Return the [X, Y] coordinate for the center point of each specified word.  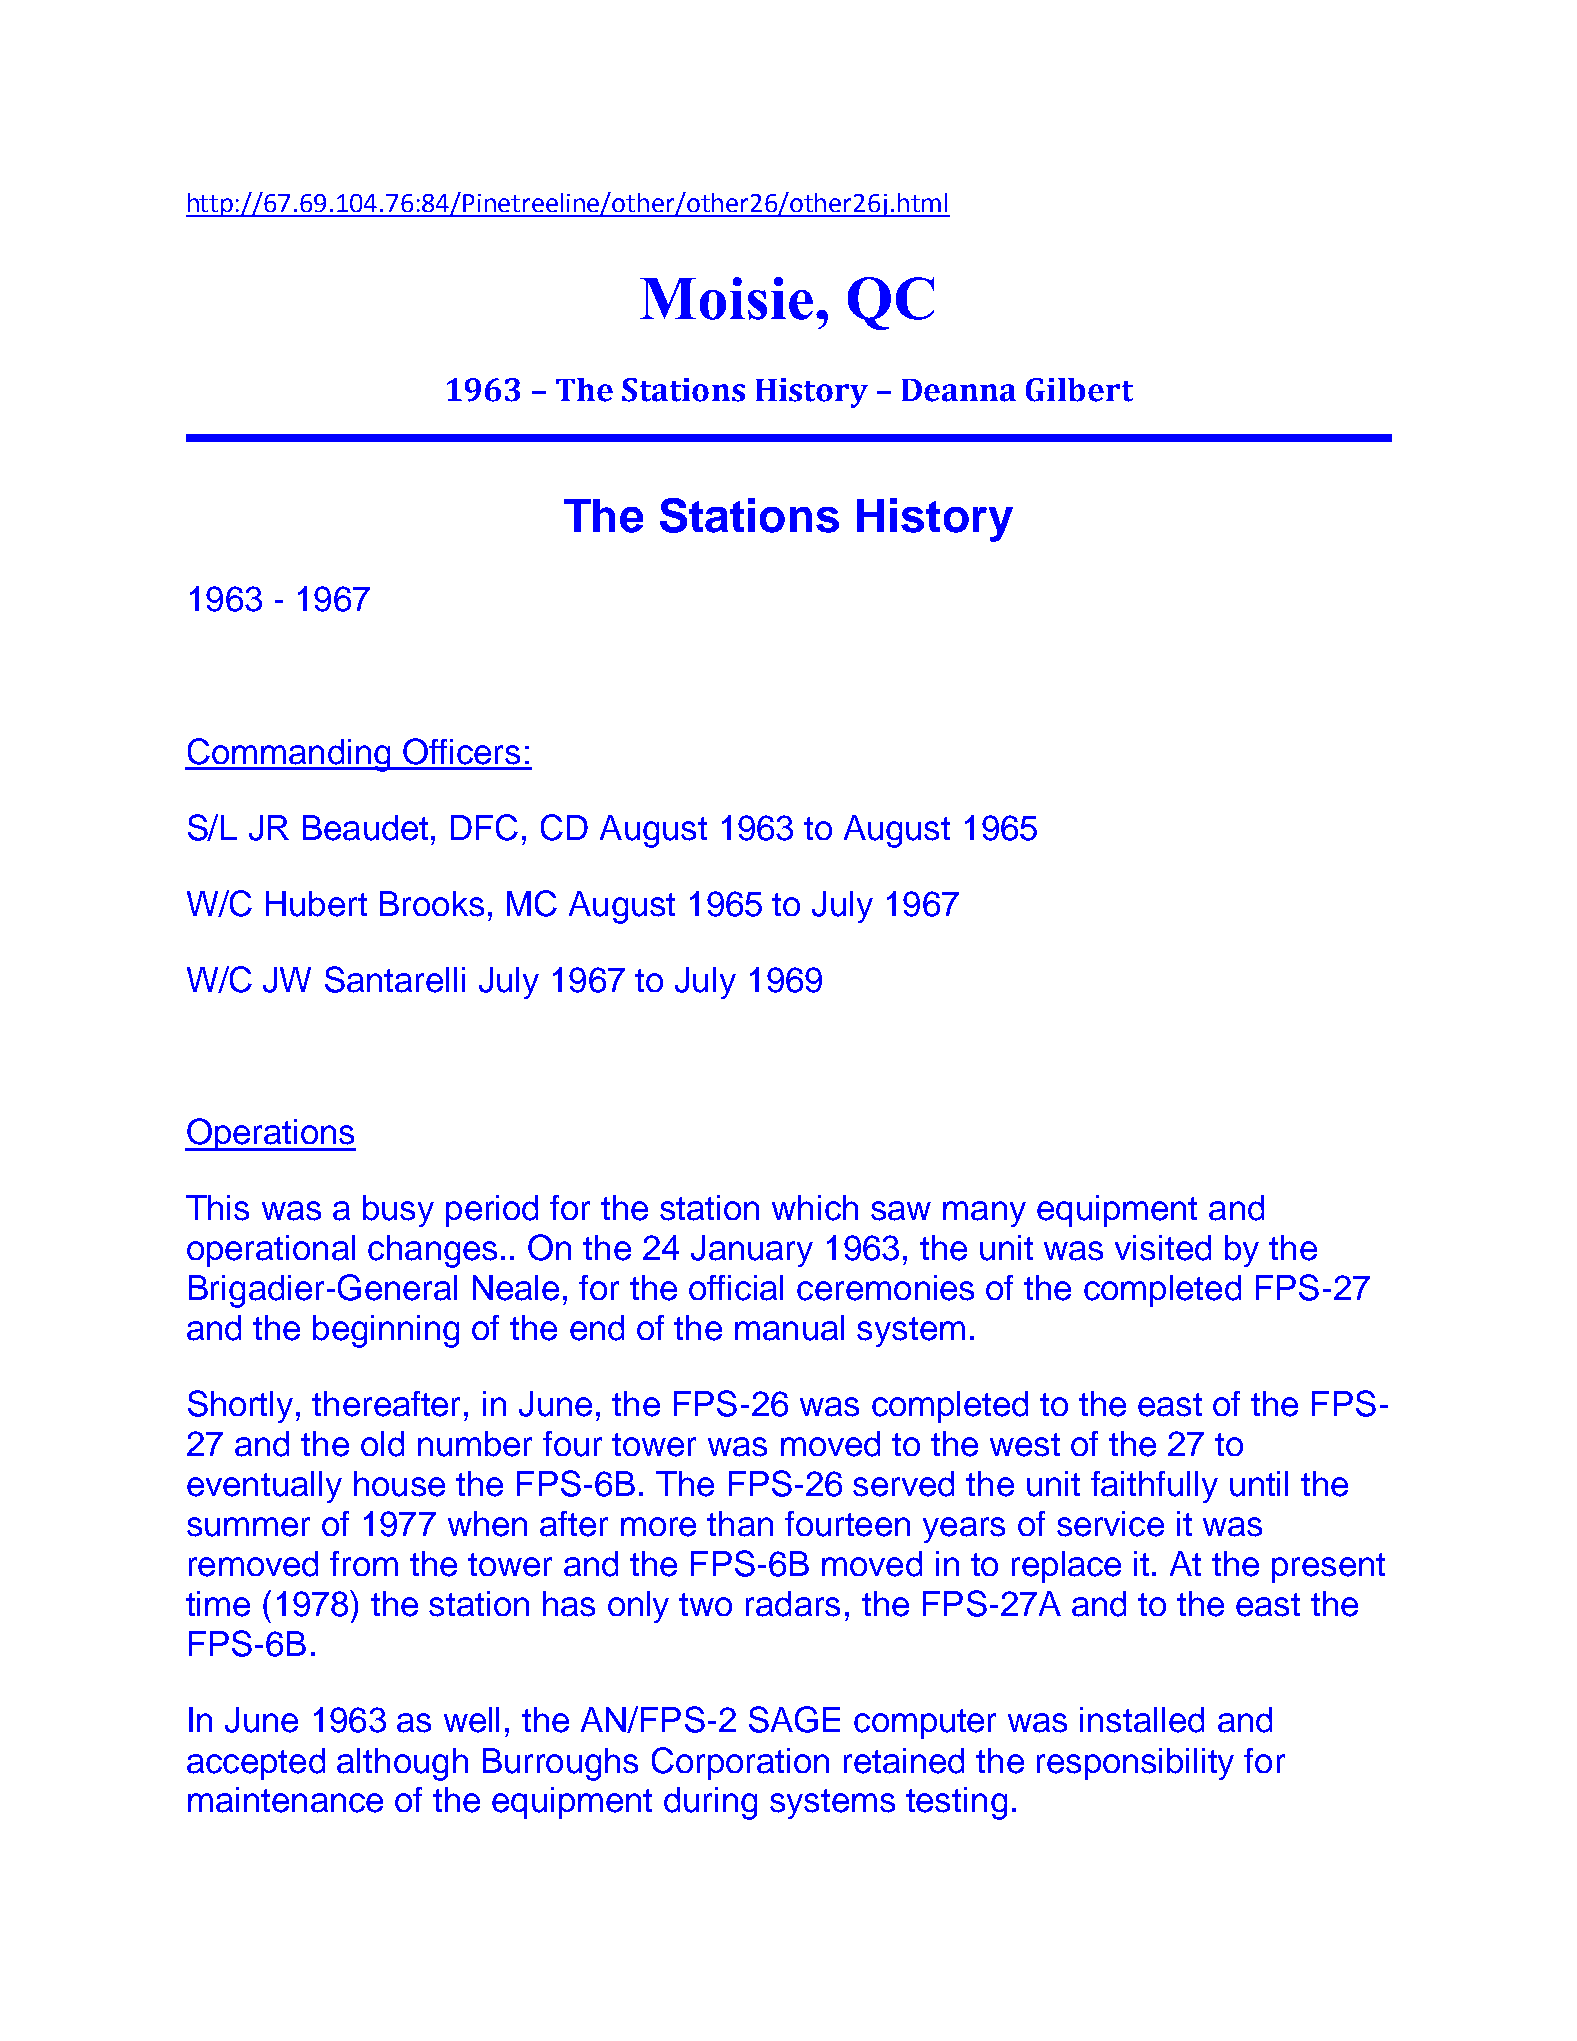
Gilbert [1079, 390]
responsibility [1135, 1764]
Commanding [289, 755]
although [402, 1764]
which [815, 1208]
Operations [270, 1134]
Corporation [740, 1763]
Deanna [959, 390]
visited [1163, 1248]
